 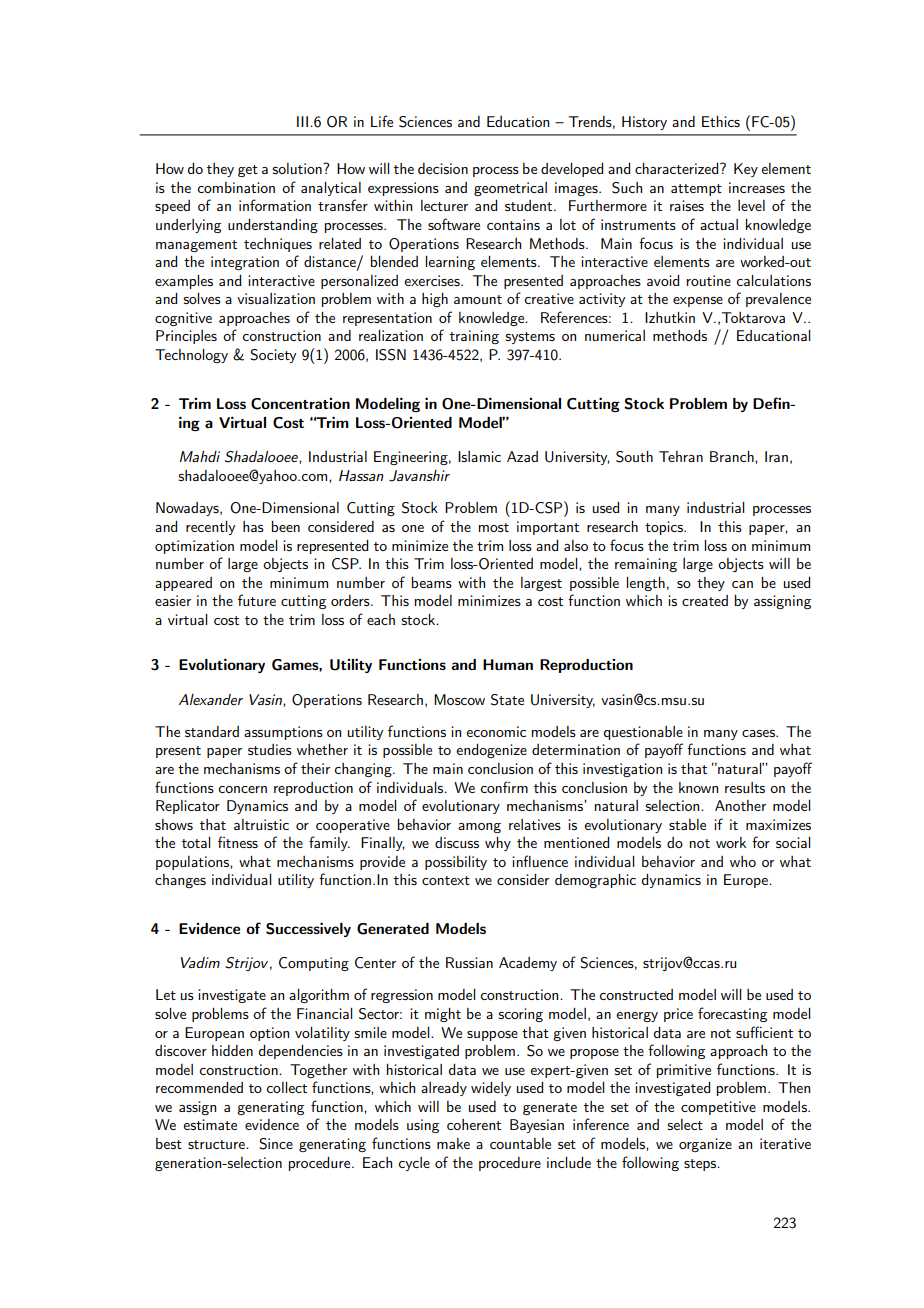 What do you see at coordinates (733, 456) in the document?
I see `Branch` at bounding box center [733, 456].
